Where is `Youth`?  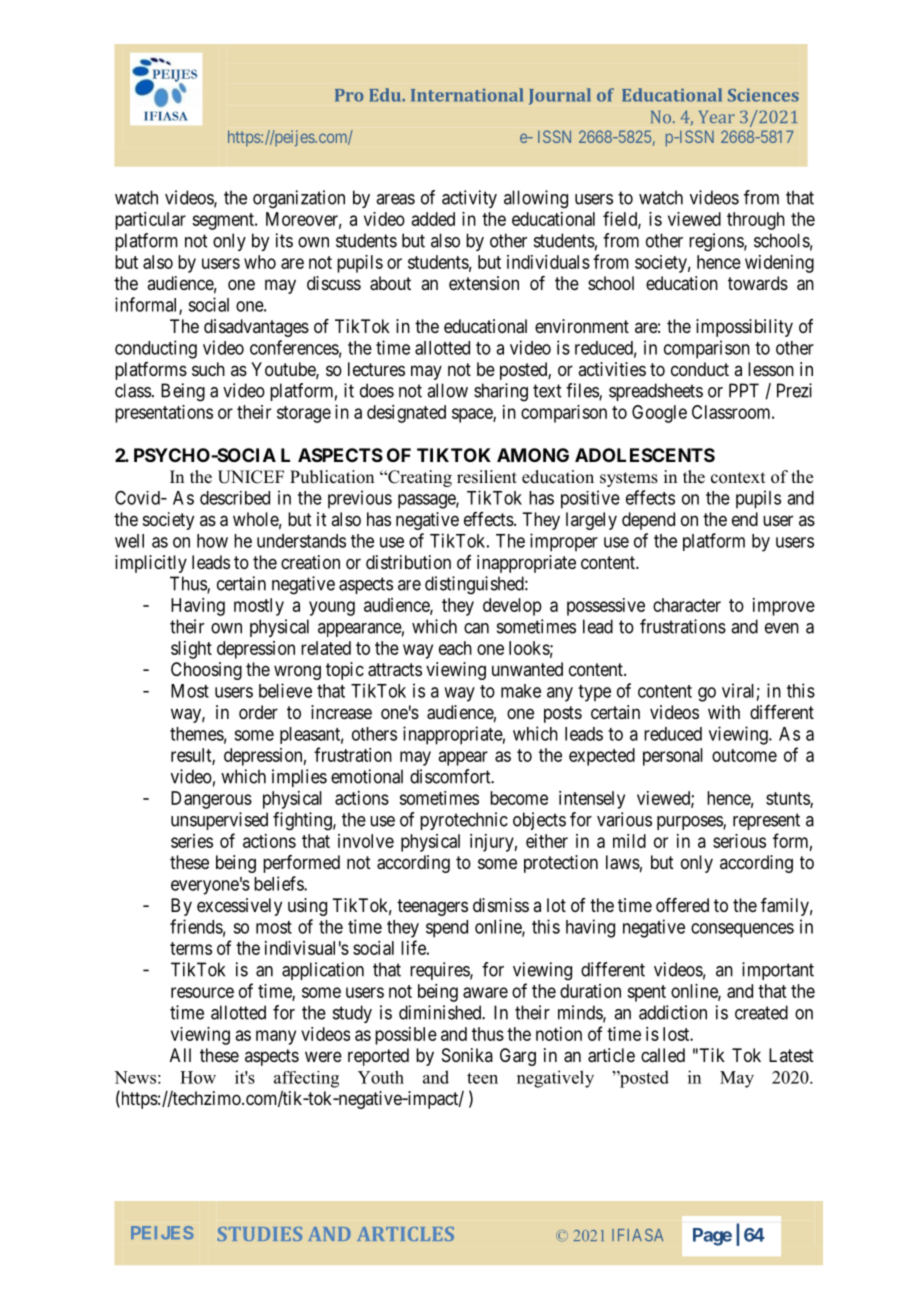 Youth is located at coordinates (381, 1077).
